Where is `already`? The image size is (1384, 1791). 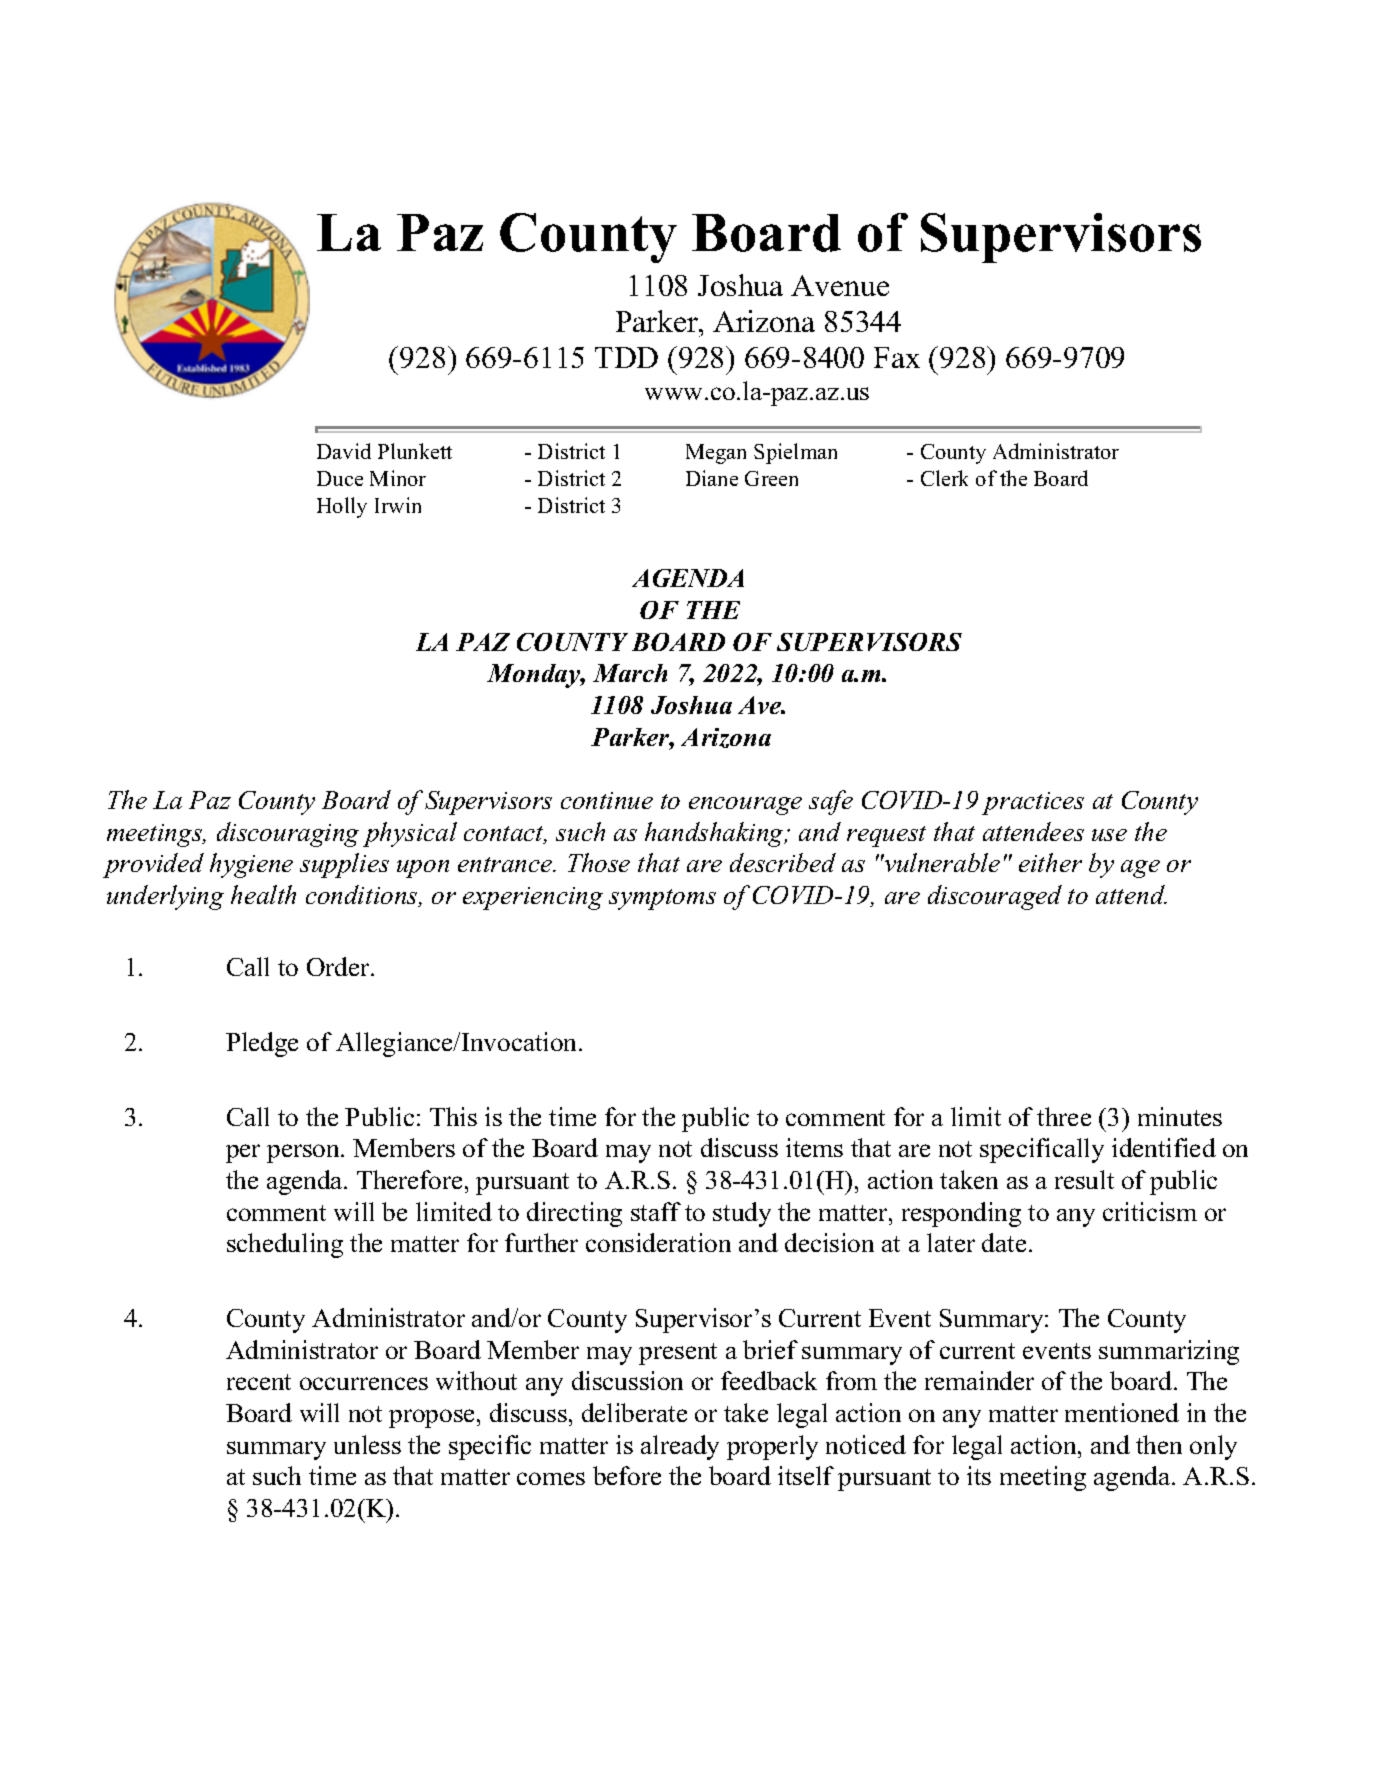
already is located at coordinates (680, 1447).
